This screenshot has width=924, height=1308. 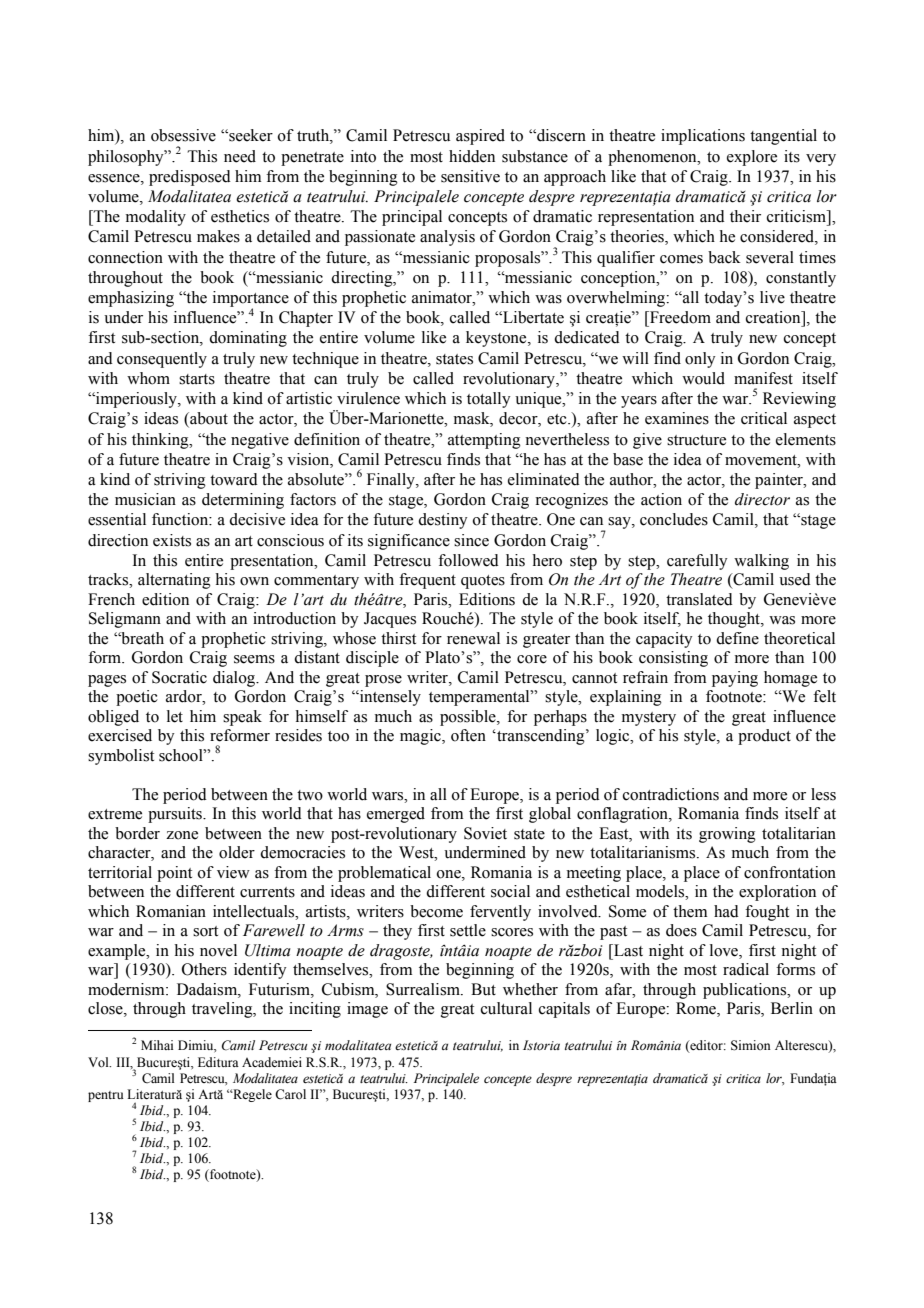 I want to click on thought, so click(x=735, y=620).
